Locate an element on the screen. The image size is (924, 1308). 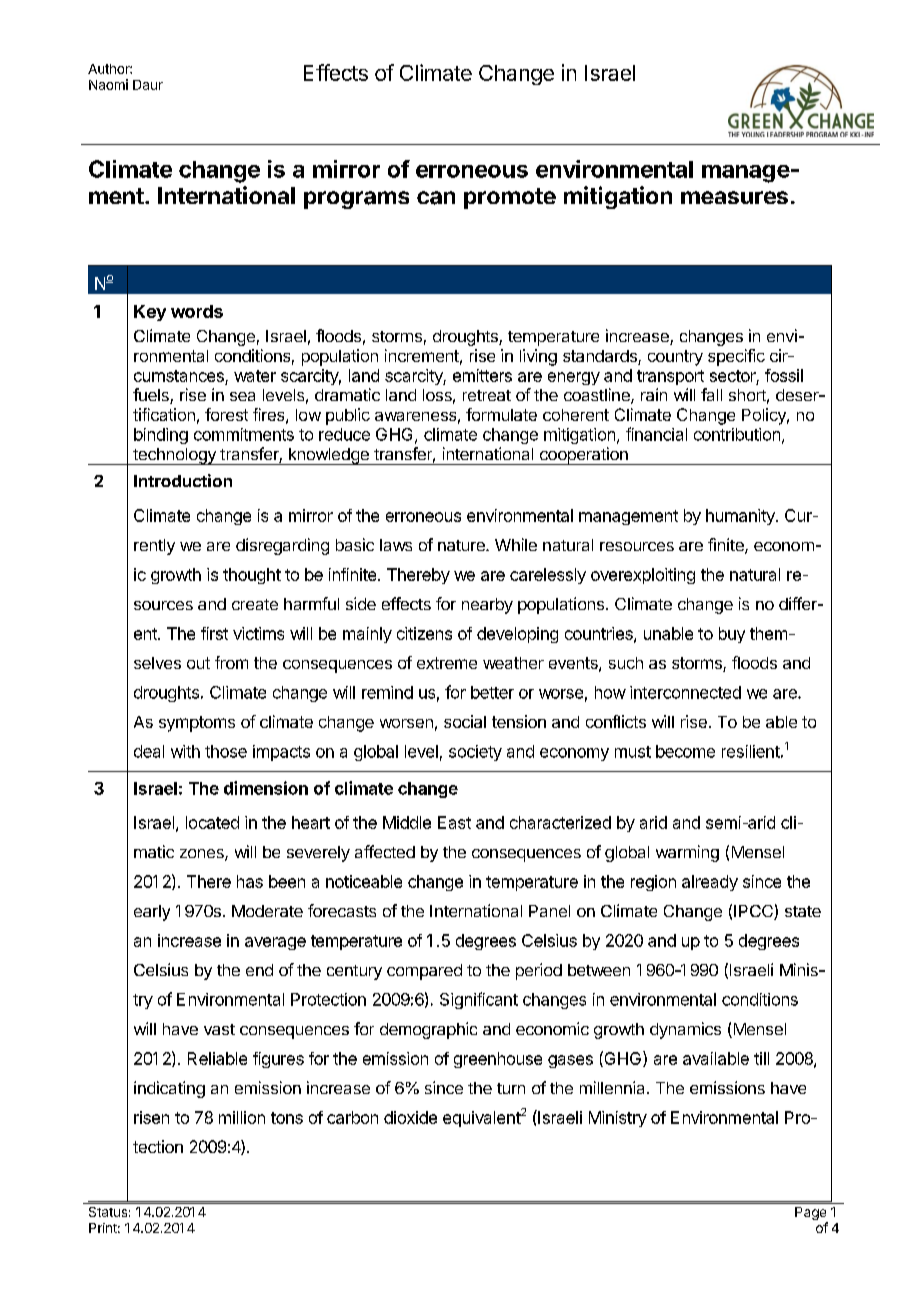
Naomi is located at coordinates (108, 84).
